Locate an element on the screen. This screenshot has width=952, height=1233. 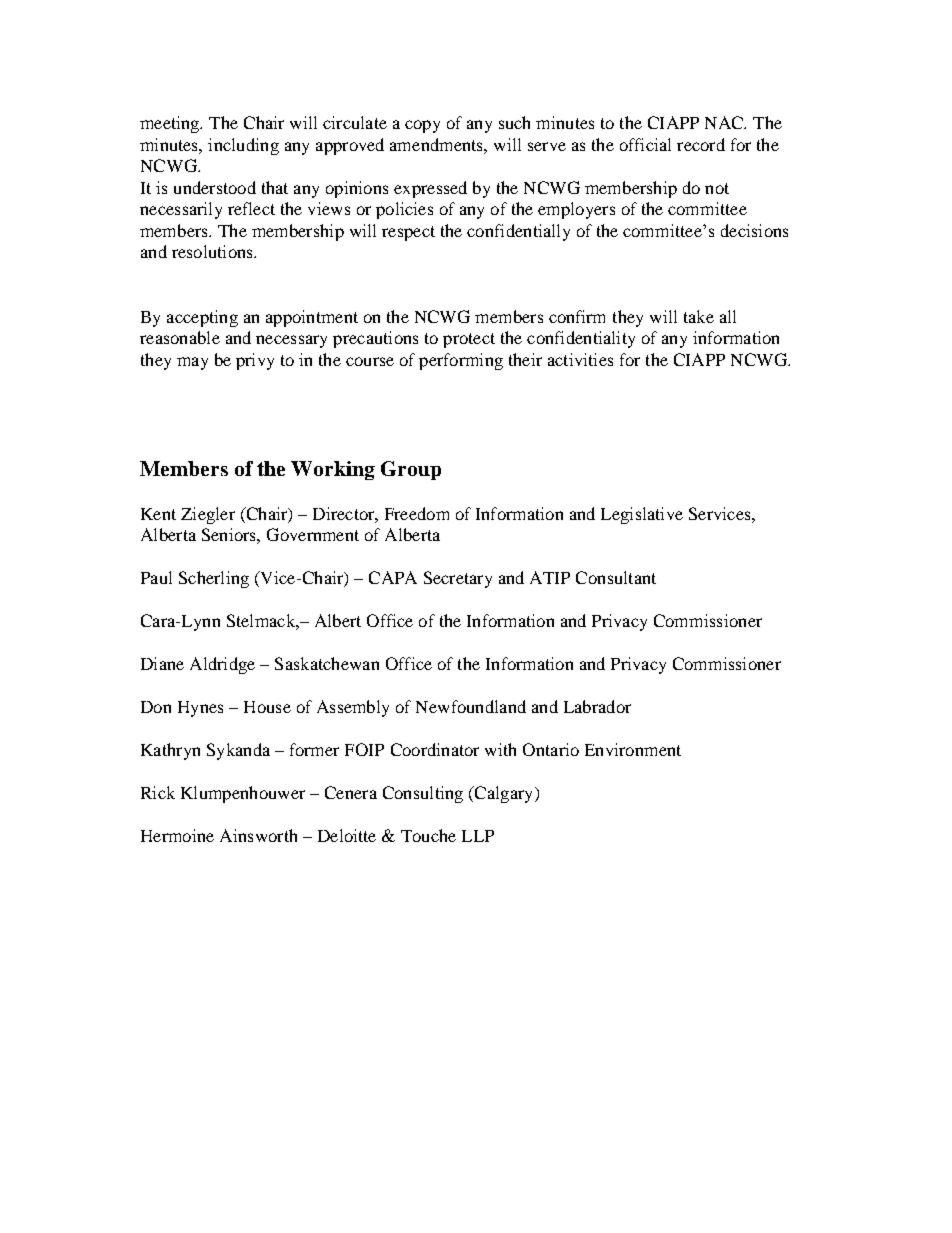
Paul is located at coordinates (156, 577).
